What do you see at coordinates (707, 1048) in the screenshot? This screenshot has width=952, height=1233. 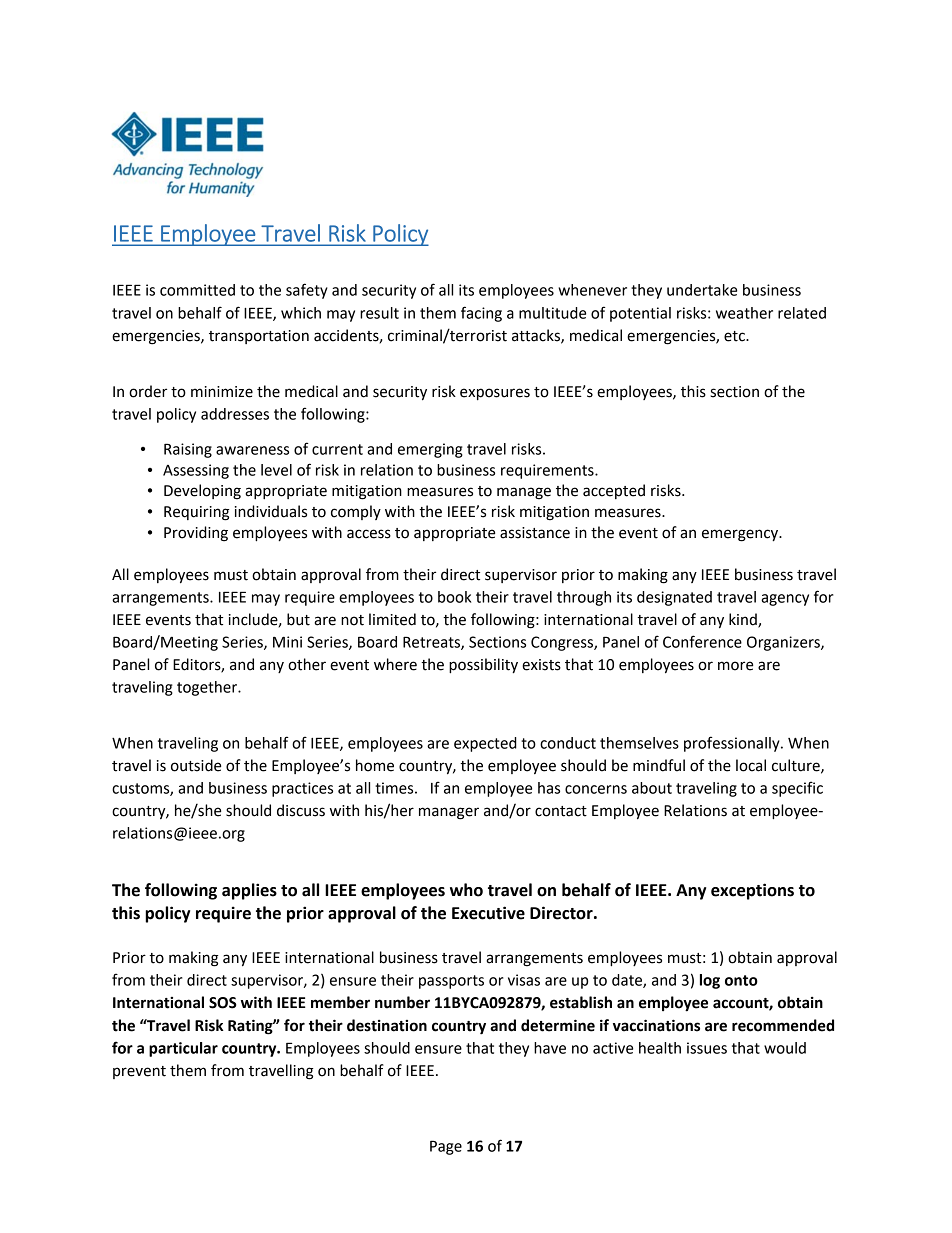 I see `issues` at bounding box center [707, 1048].
